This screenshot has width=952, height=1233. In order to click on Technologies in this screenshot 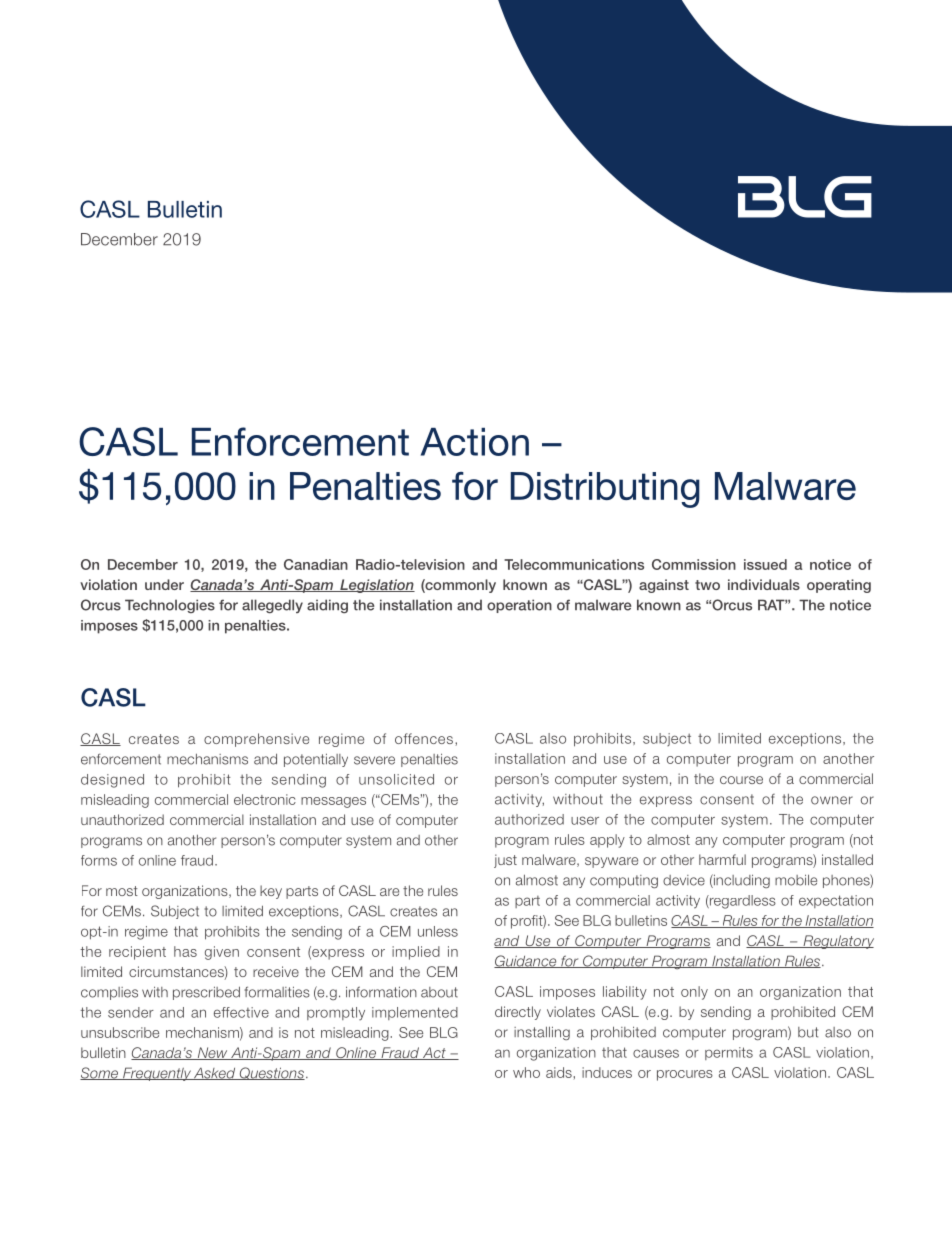, I will do `click(170, 606)`.
